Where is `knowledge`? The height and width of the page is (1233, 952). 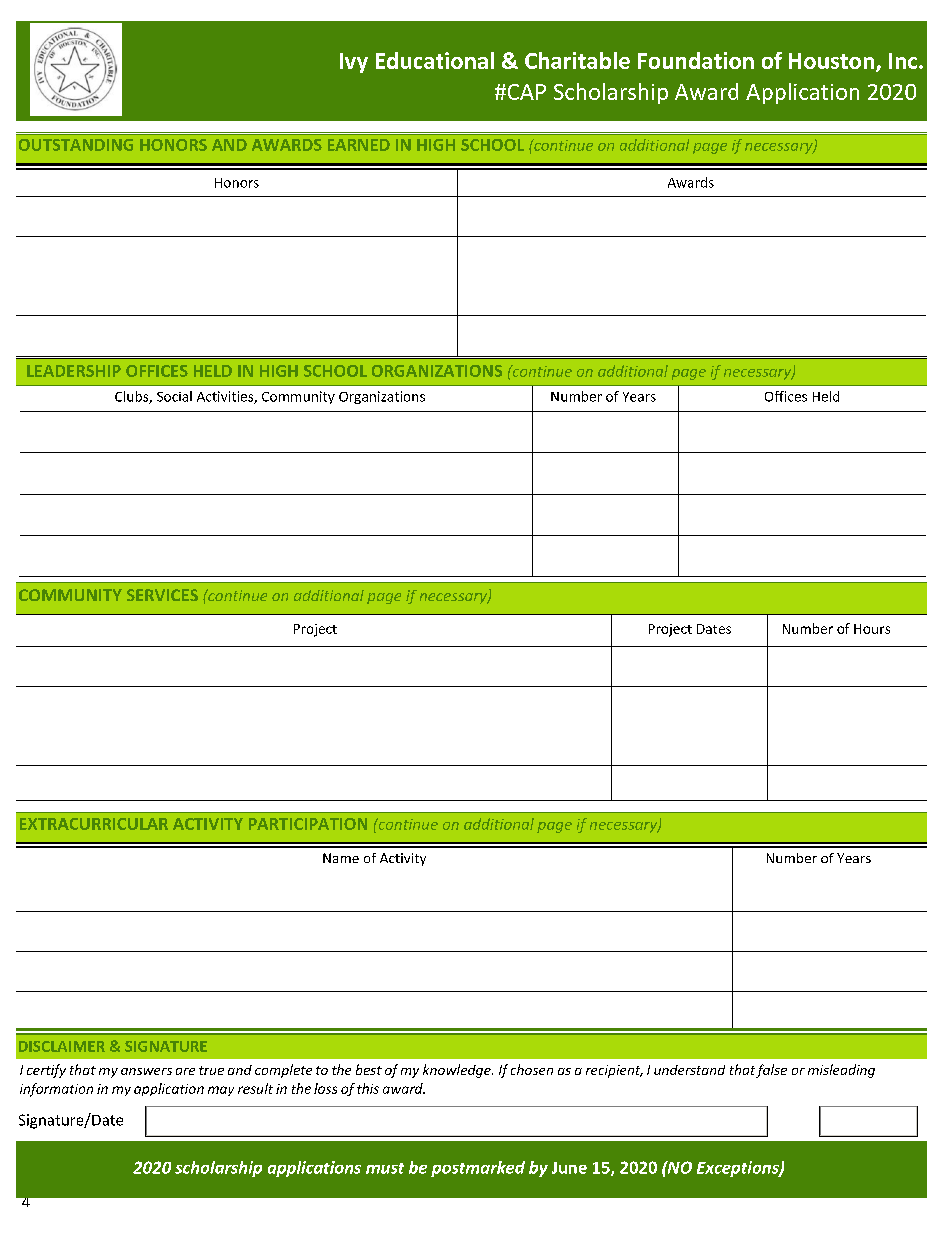
knowledge is located at coordinates (458, 1071).
